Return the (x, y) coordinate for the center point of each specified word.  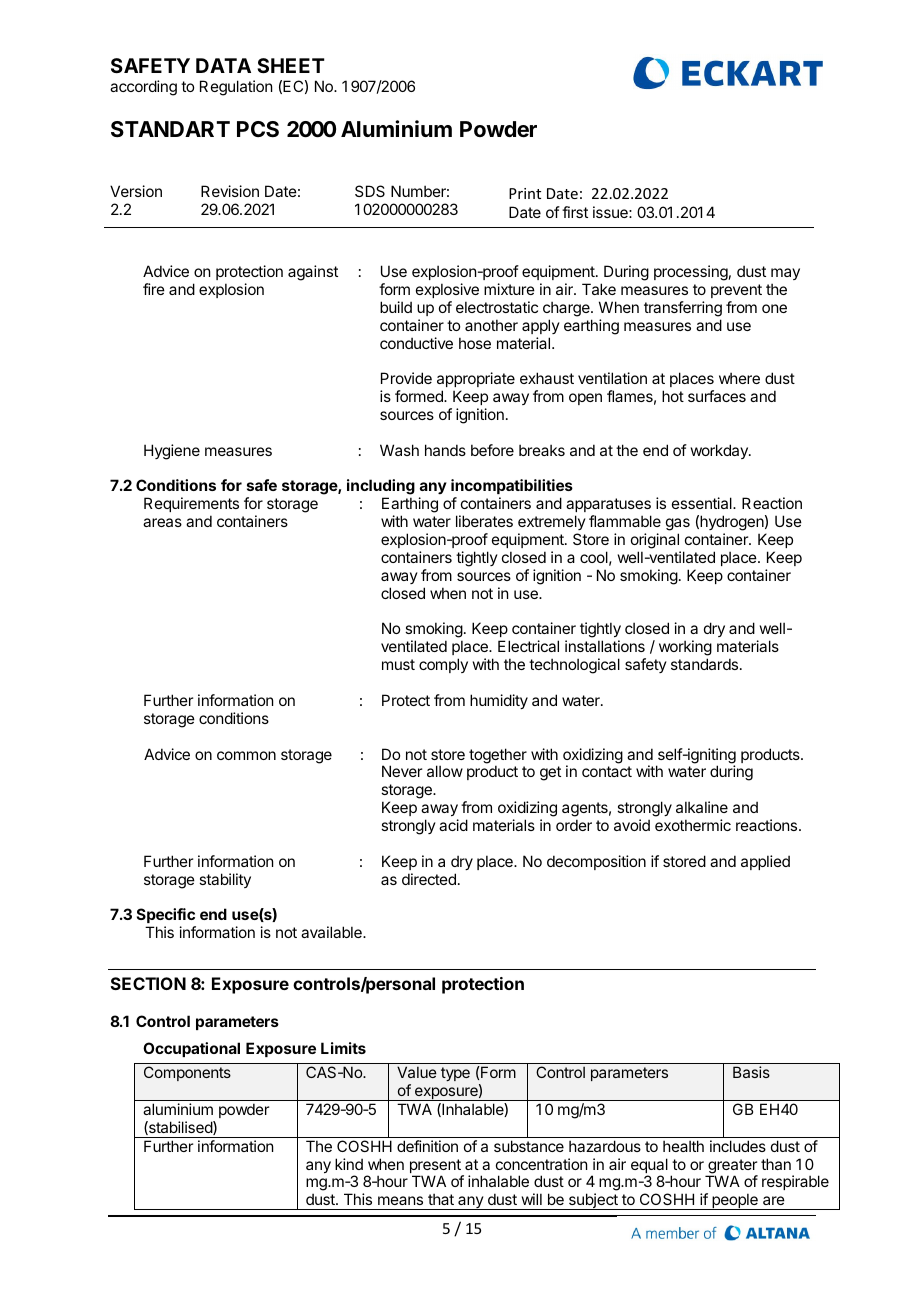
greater (732, 1167)
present (436, 1167)
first (575, 212)
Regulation (236, 88)
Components (187, 1073)
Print (525, 193)
